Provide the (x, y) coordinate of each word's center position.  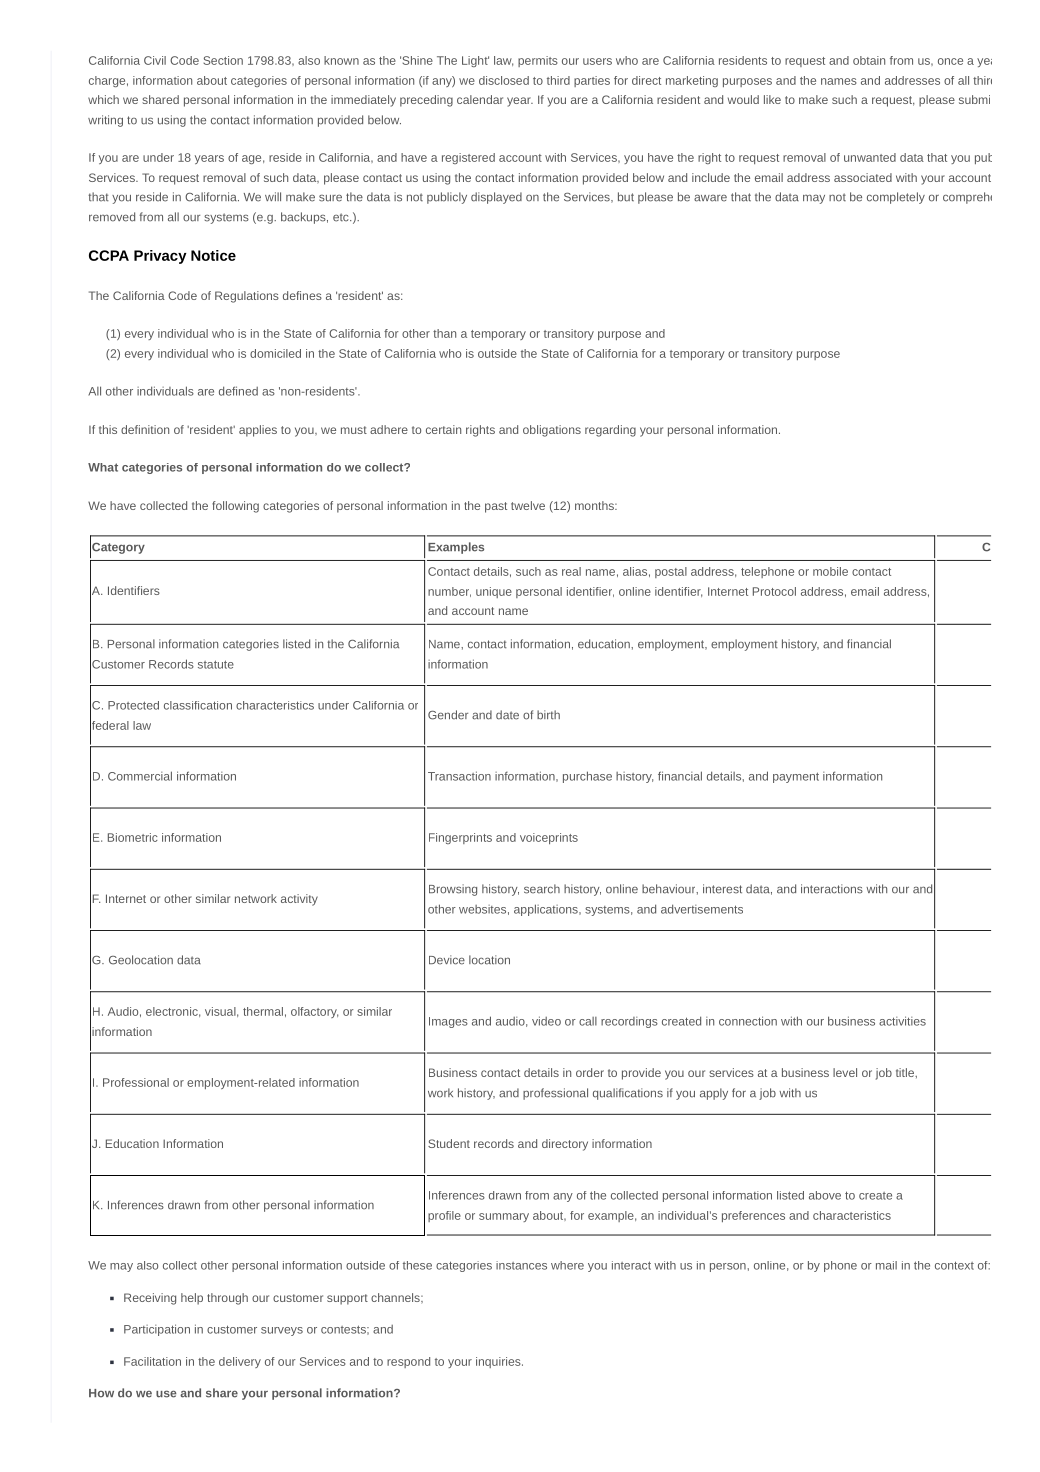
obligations (552, 431)
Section (223, 60)
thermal (263, 1011)
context (954, 1265)
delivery (240, 1362)
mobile (830, 571)
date (507, 715)
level (845, 1072)
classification (198, 705)
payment (796, 777)
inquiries (499, 1362)
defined (238, 391)
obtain (869, 60)
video (546, 1021)
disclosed (504, 80)
